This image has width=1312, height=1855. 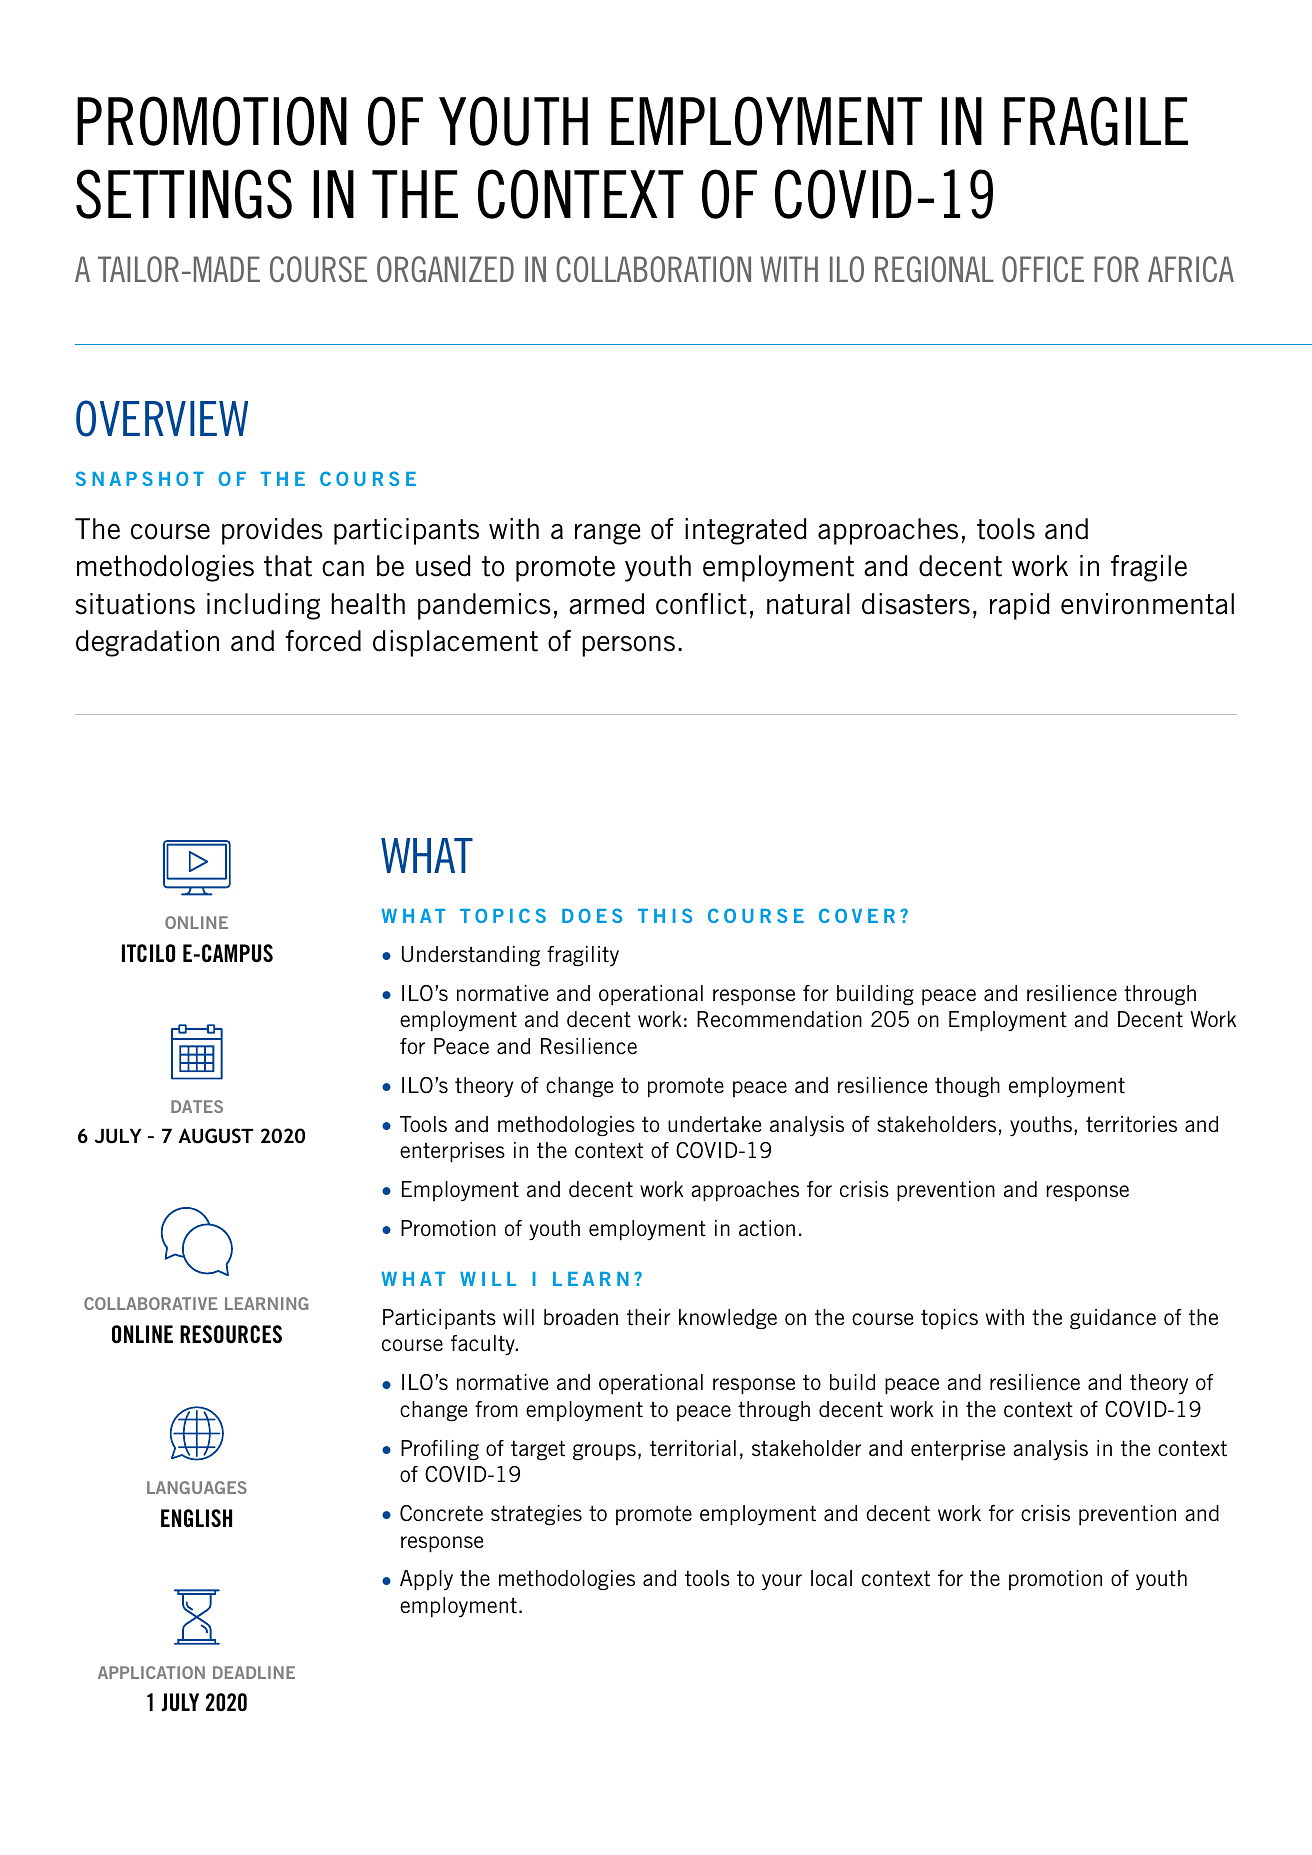 I want to click on though, so click(x=967, y=1087).
